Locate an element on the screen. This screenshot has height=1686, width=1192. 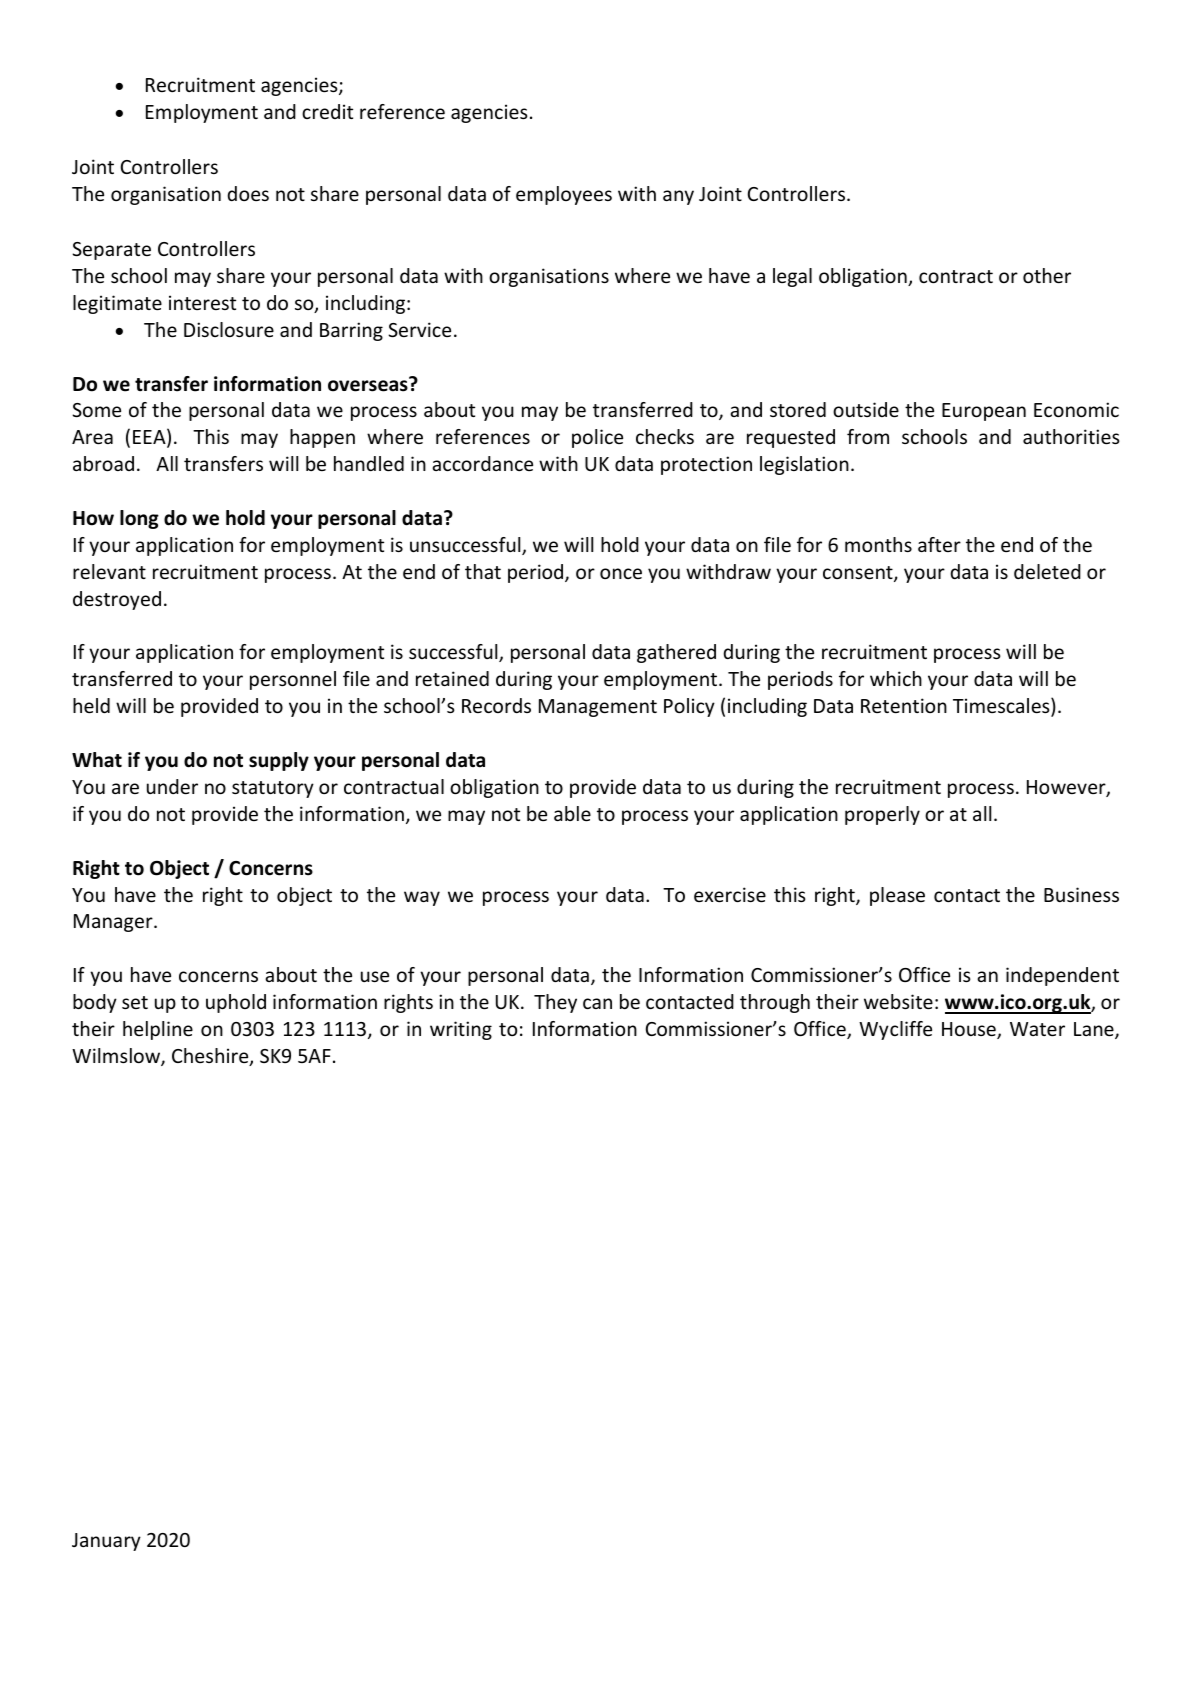
other is located at coordinates (1047, 275).
